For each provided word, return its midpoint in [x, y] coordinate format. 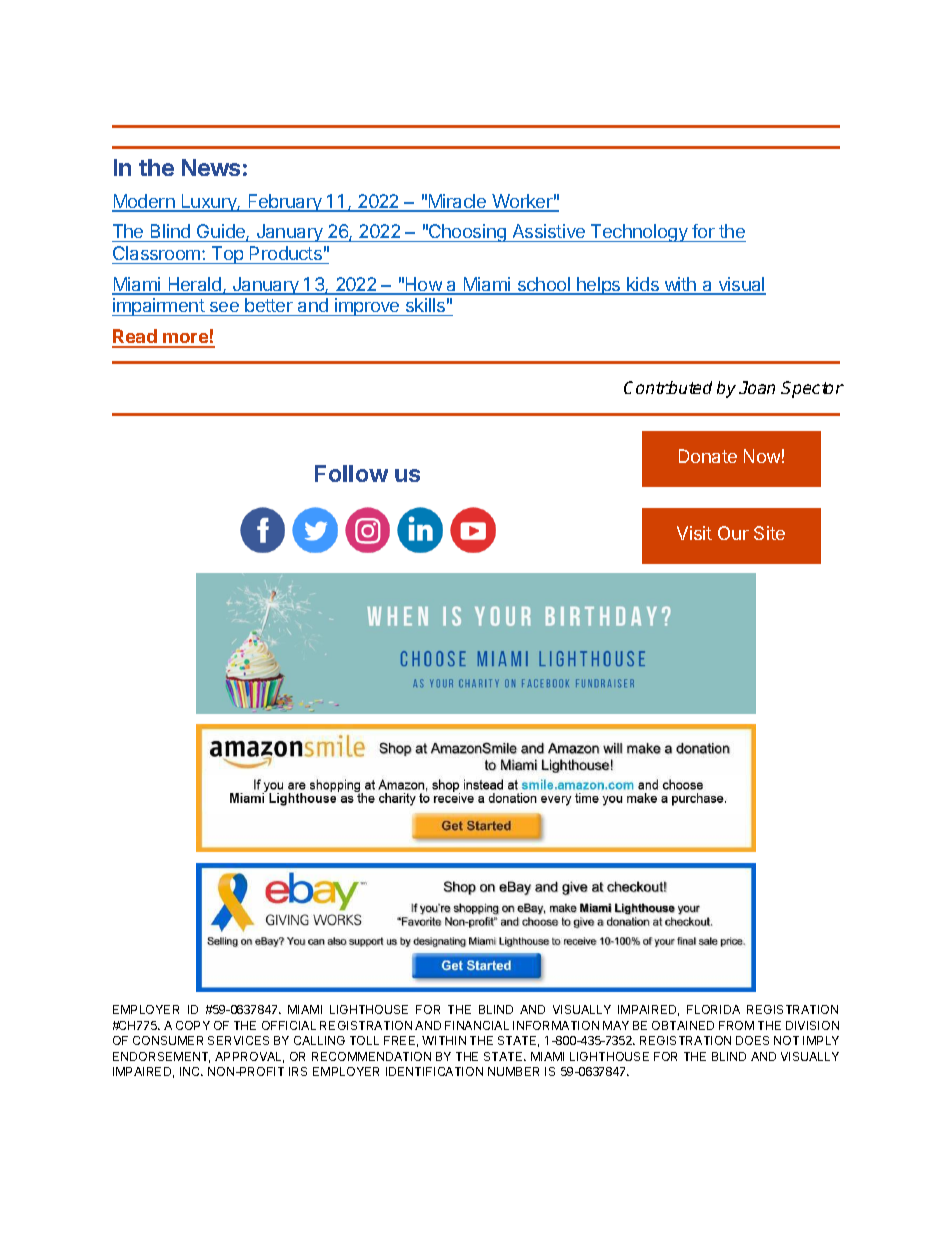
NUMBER [513, 1071]
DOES [752, 1040]
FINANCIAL [477, 1025]
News [211, 167]
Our [733, 533]
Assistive [549, 233]
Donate [708, 456]
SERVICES [238, 1040]
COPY [193, 1025]
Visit [694, 533]
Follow [351, 473]
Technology [639, 233]
